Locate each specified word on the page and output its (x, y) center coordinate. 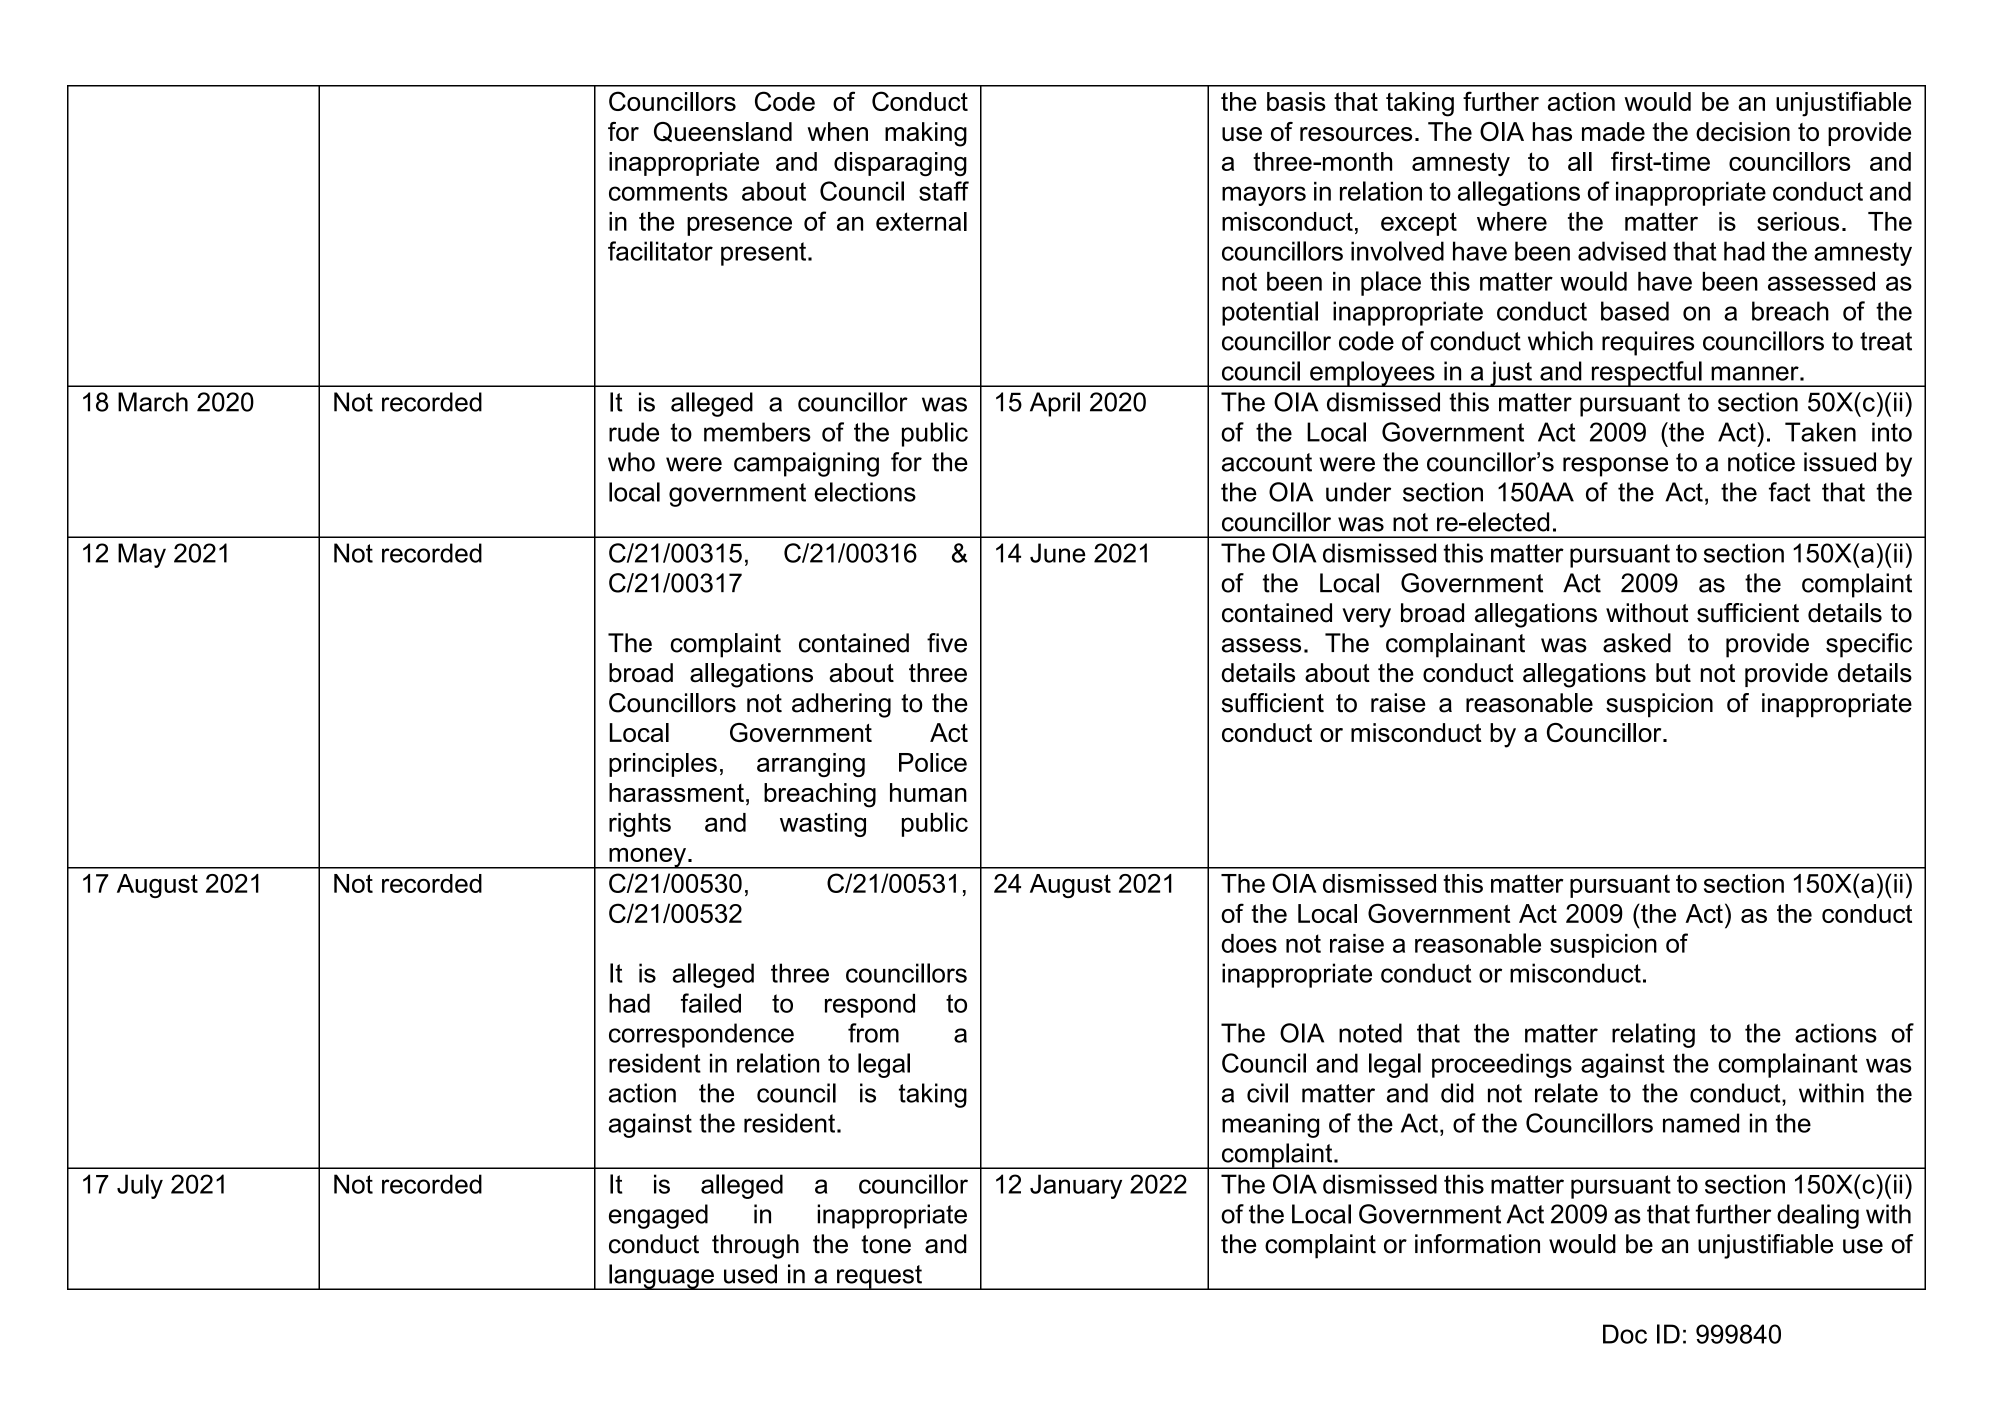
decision (1743, 131)
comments (668, 191)
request (879, 1277)
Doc (1625, 1334)
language (661, 1277)
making (926, 134)
